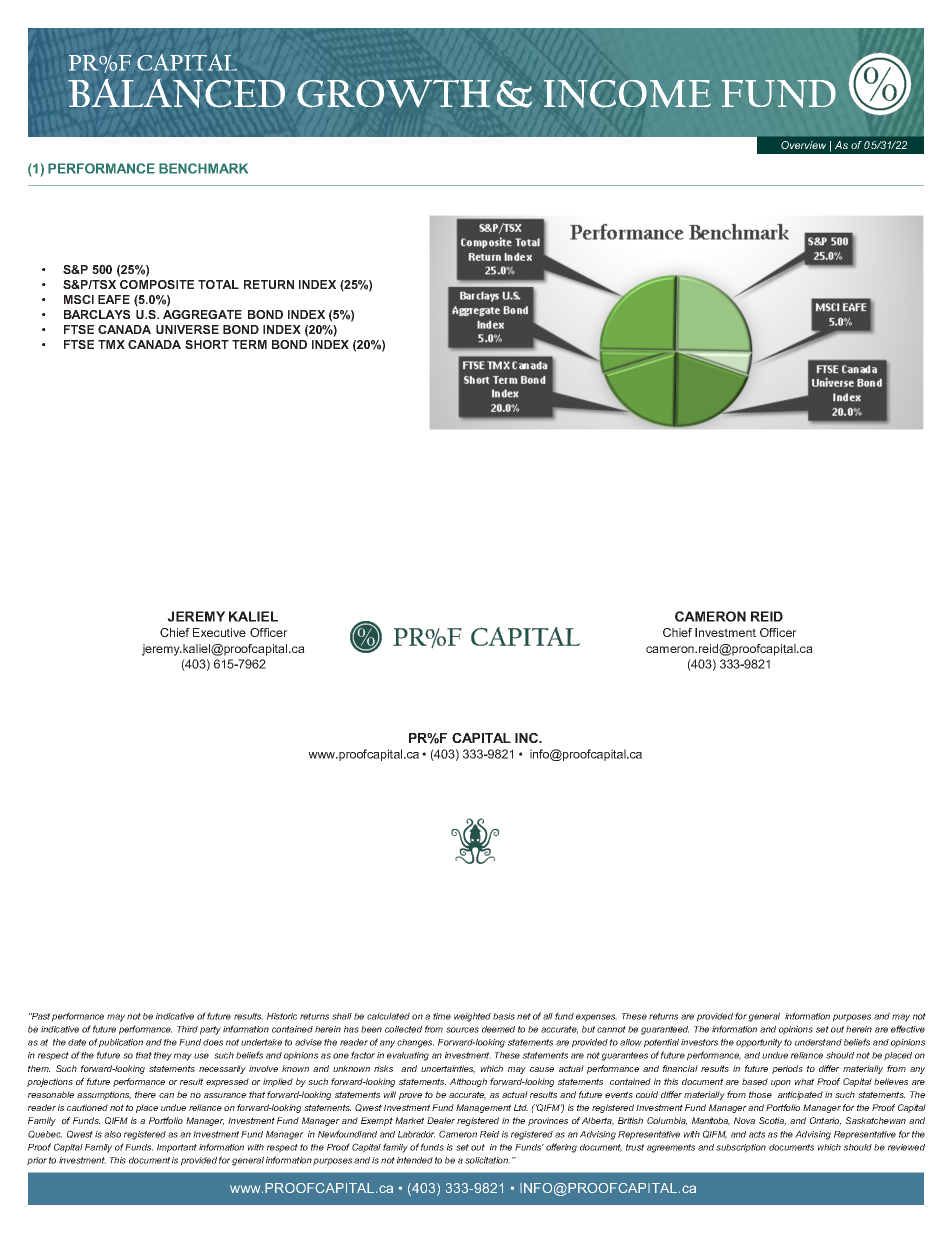  Describe the element at coordinates (249, 344) in the page. I see `TERM` at that location.
